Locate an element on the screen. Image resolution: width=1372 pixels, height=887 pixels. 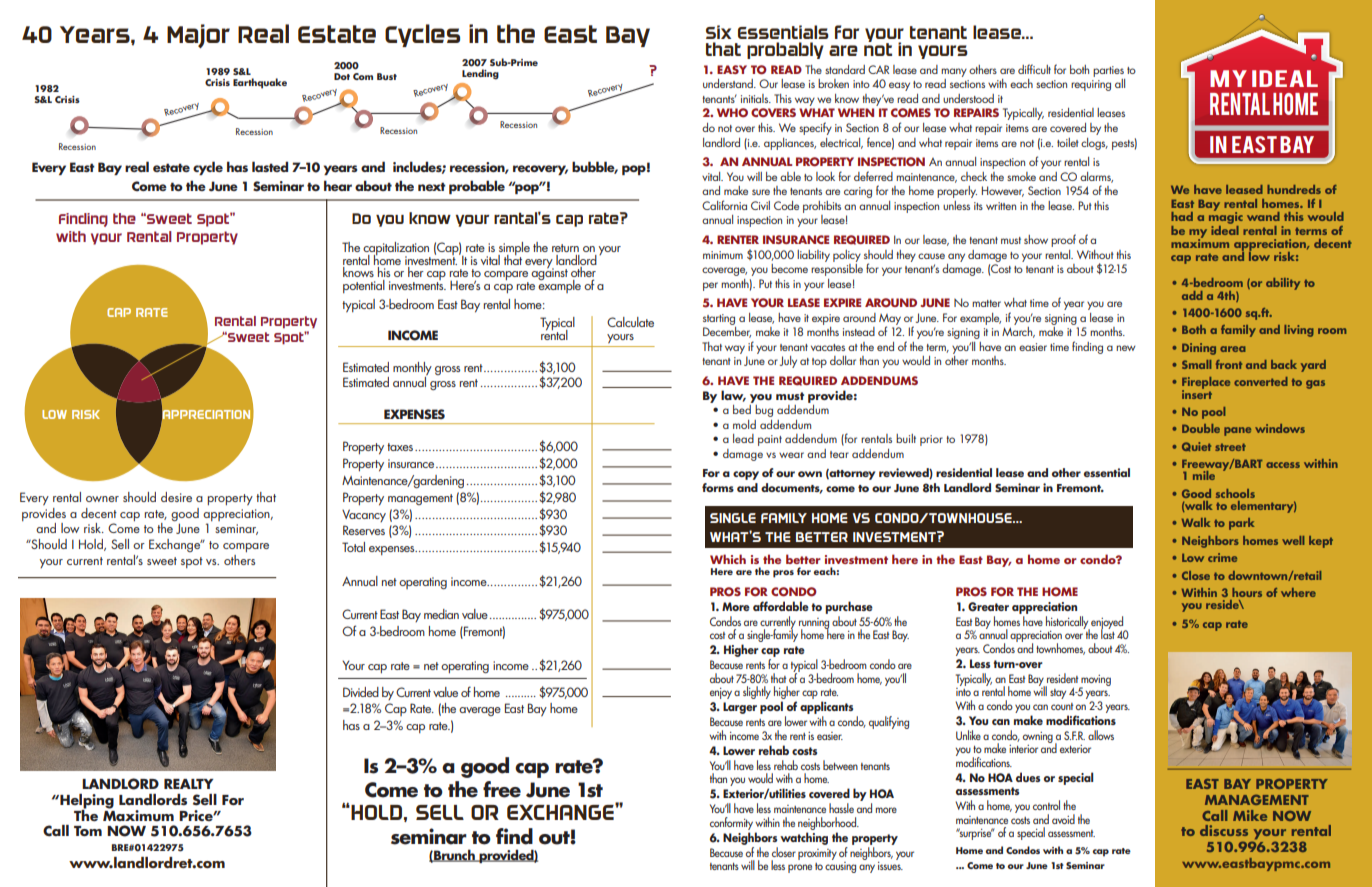
Tom is located at coordinates (88, 831).
